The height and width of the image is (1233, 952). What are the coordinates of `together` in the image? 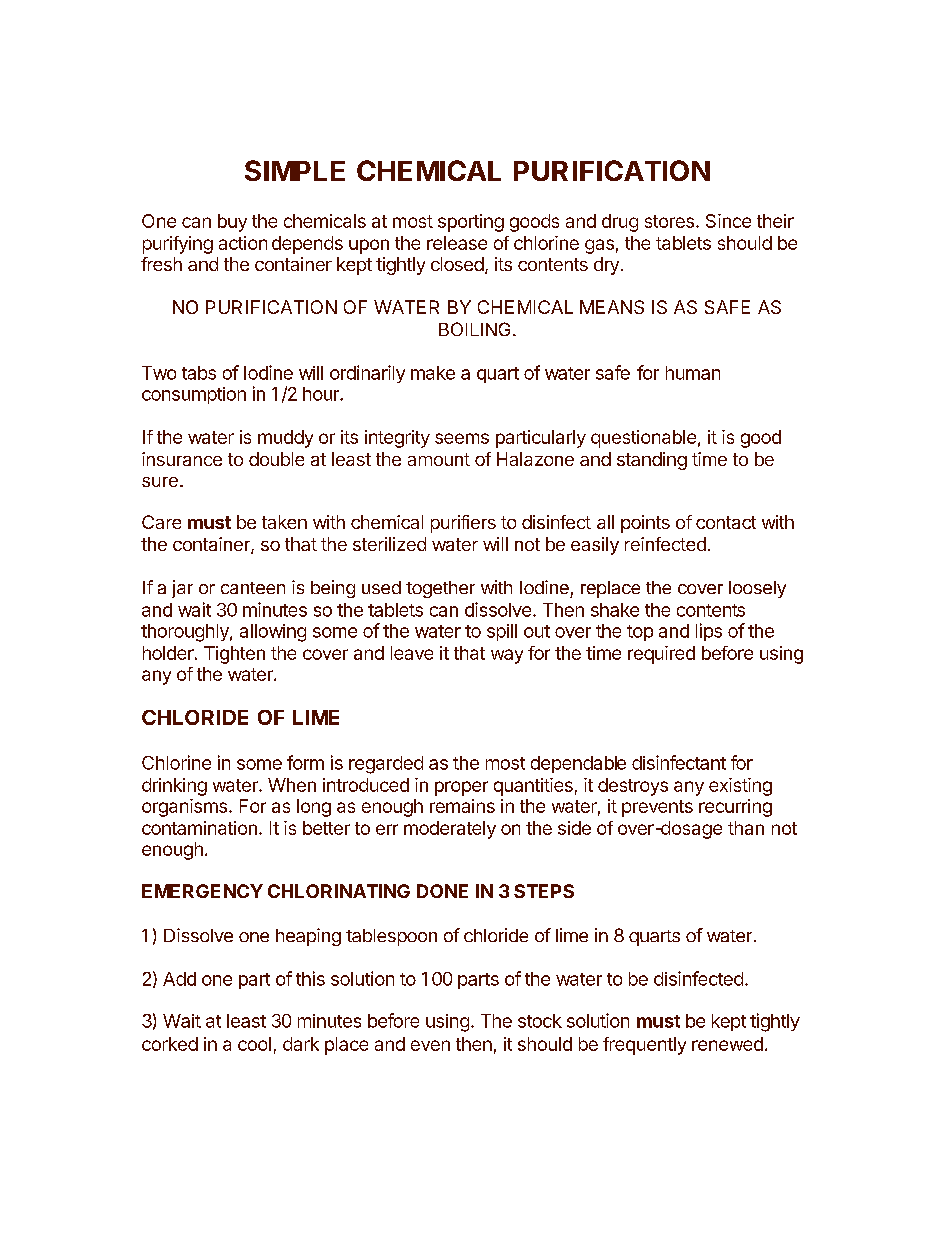 It's located at (440, 589).
